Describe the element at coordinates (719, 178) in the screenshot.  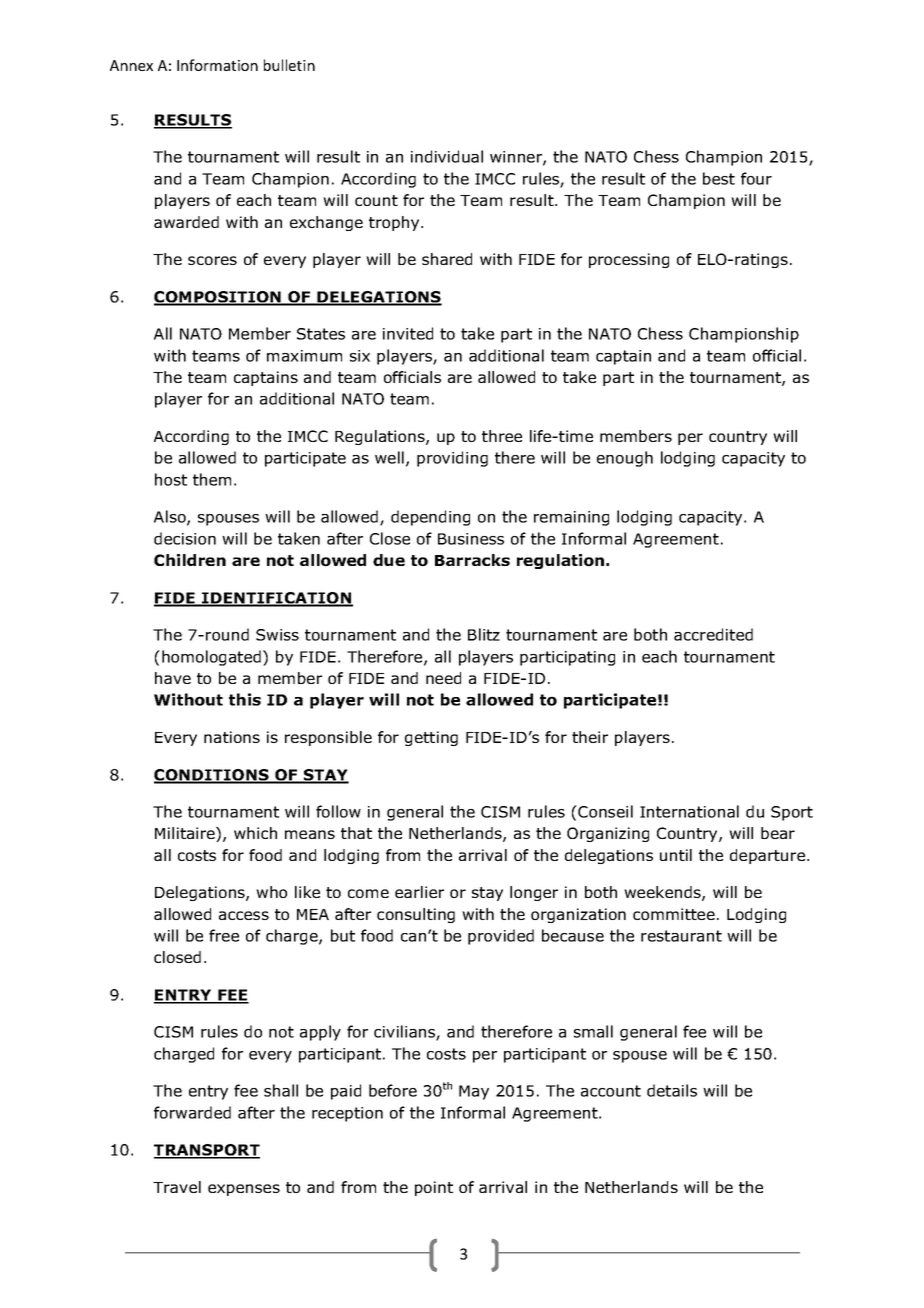
I see `best` at that location.
